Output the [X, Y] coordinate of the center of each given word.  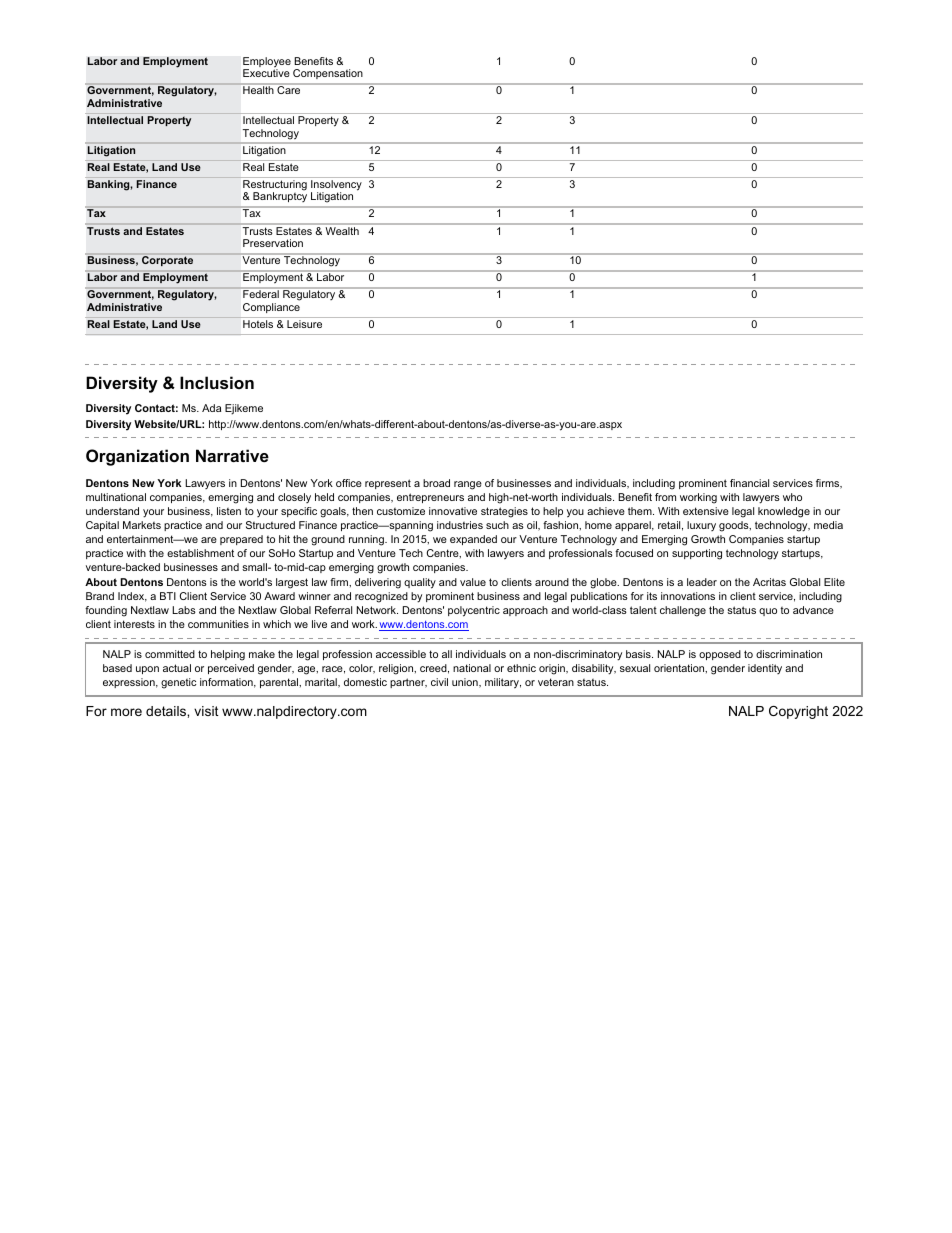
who [792, 497]
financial [749, 483]
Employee [267, 63]
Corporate [167, 261]
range [468, 485]
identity [765, 669]
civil [439, 682]
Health [258, 90]
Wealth [342, 231]
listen [229, 511]
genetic [179, 683]
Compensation [328, 74]
